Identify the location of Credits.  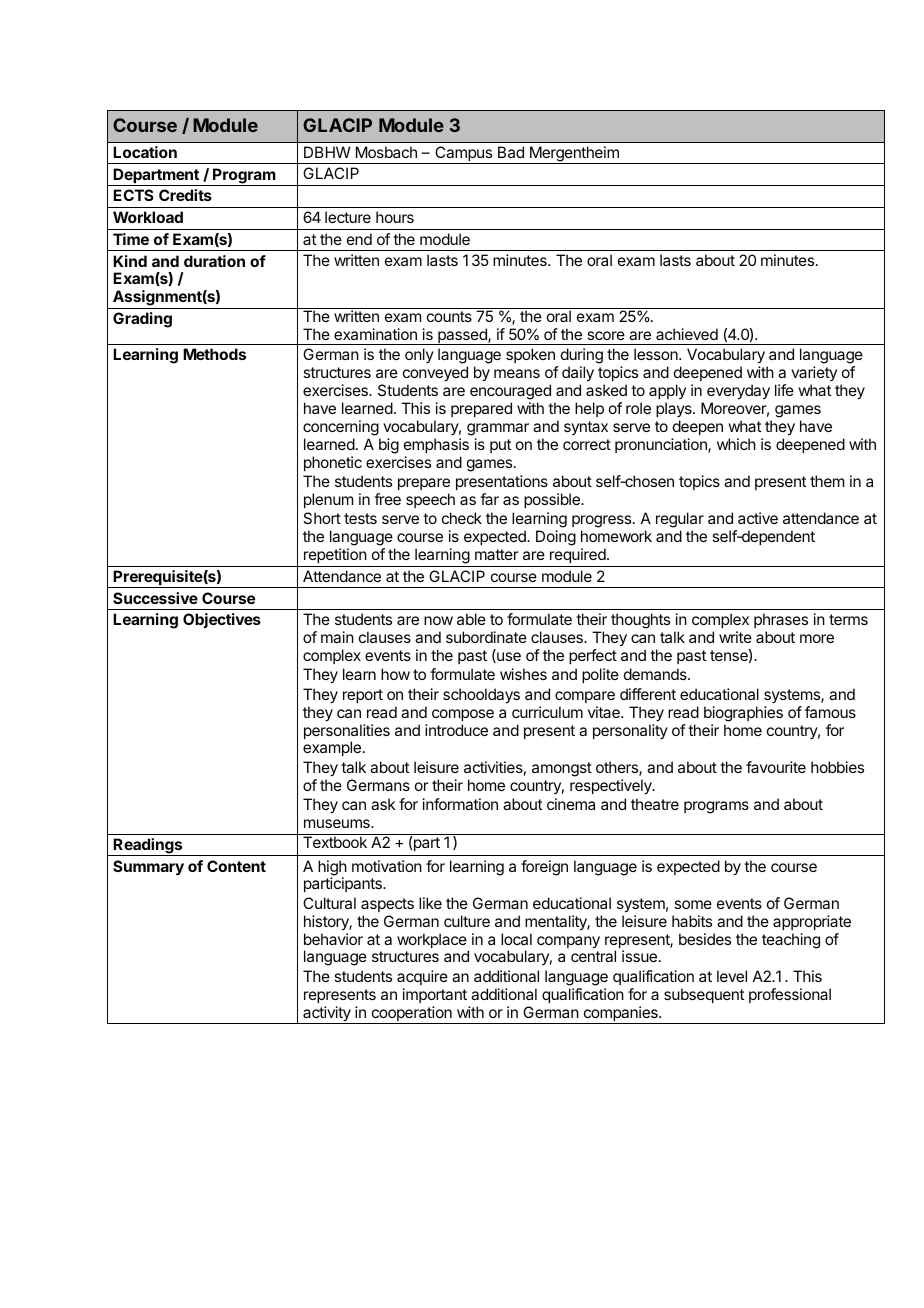
(185, 195).
